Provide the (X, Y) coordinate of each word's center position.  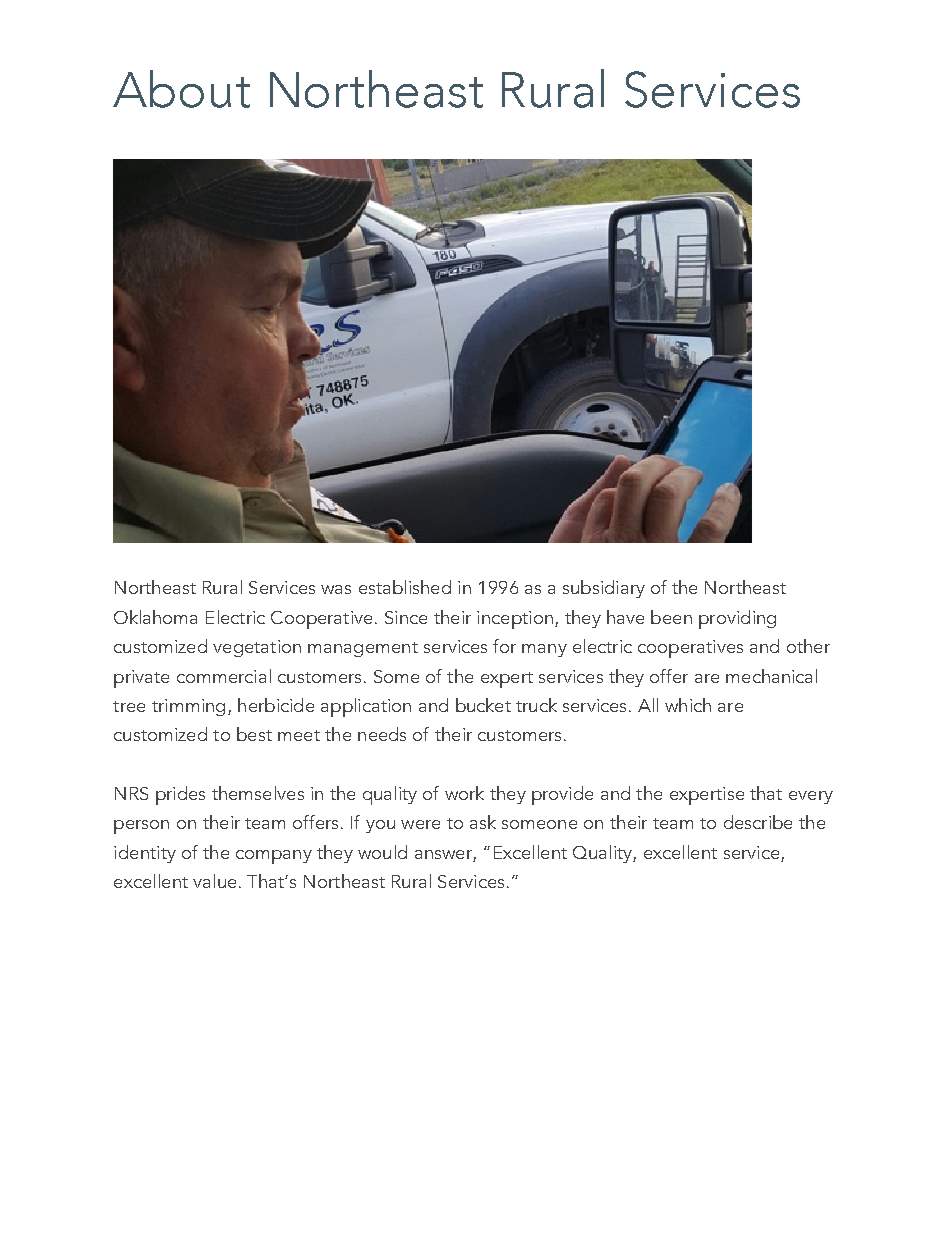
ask (483, 822)
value (214, 881)
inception (515, 620)
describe (758, 822)
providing (737, 619)
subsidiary (604, 589)
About (181, 89)
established (405, 587)
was (336, 589)
